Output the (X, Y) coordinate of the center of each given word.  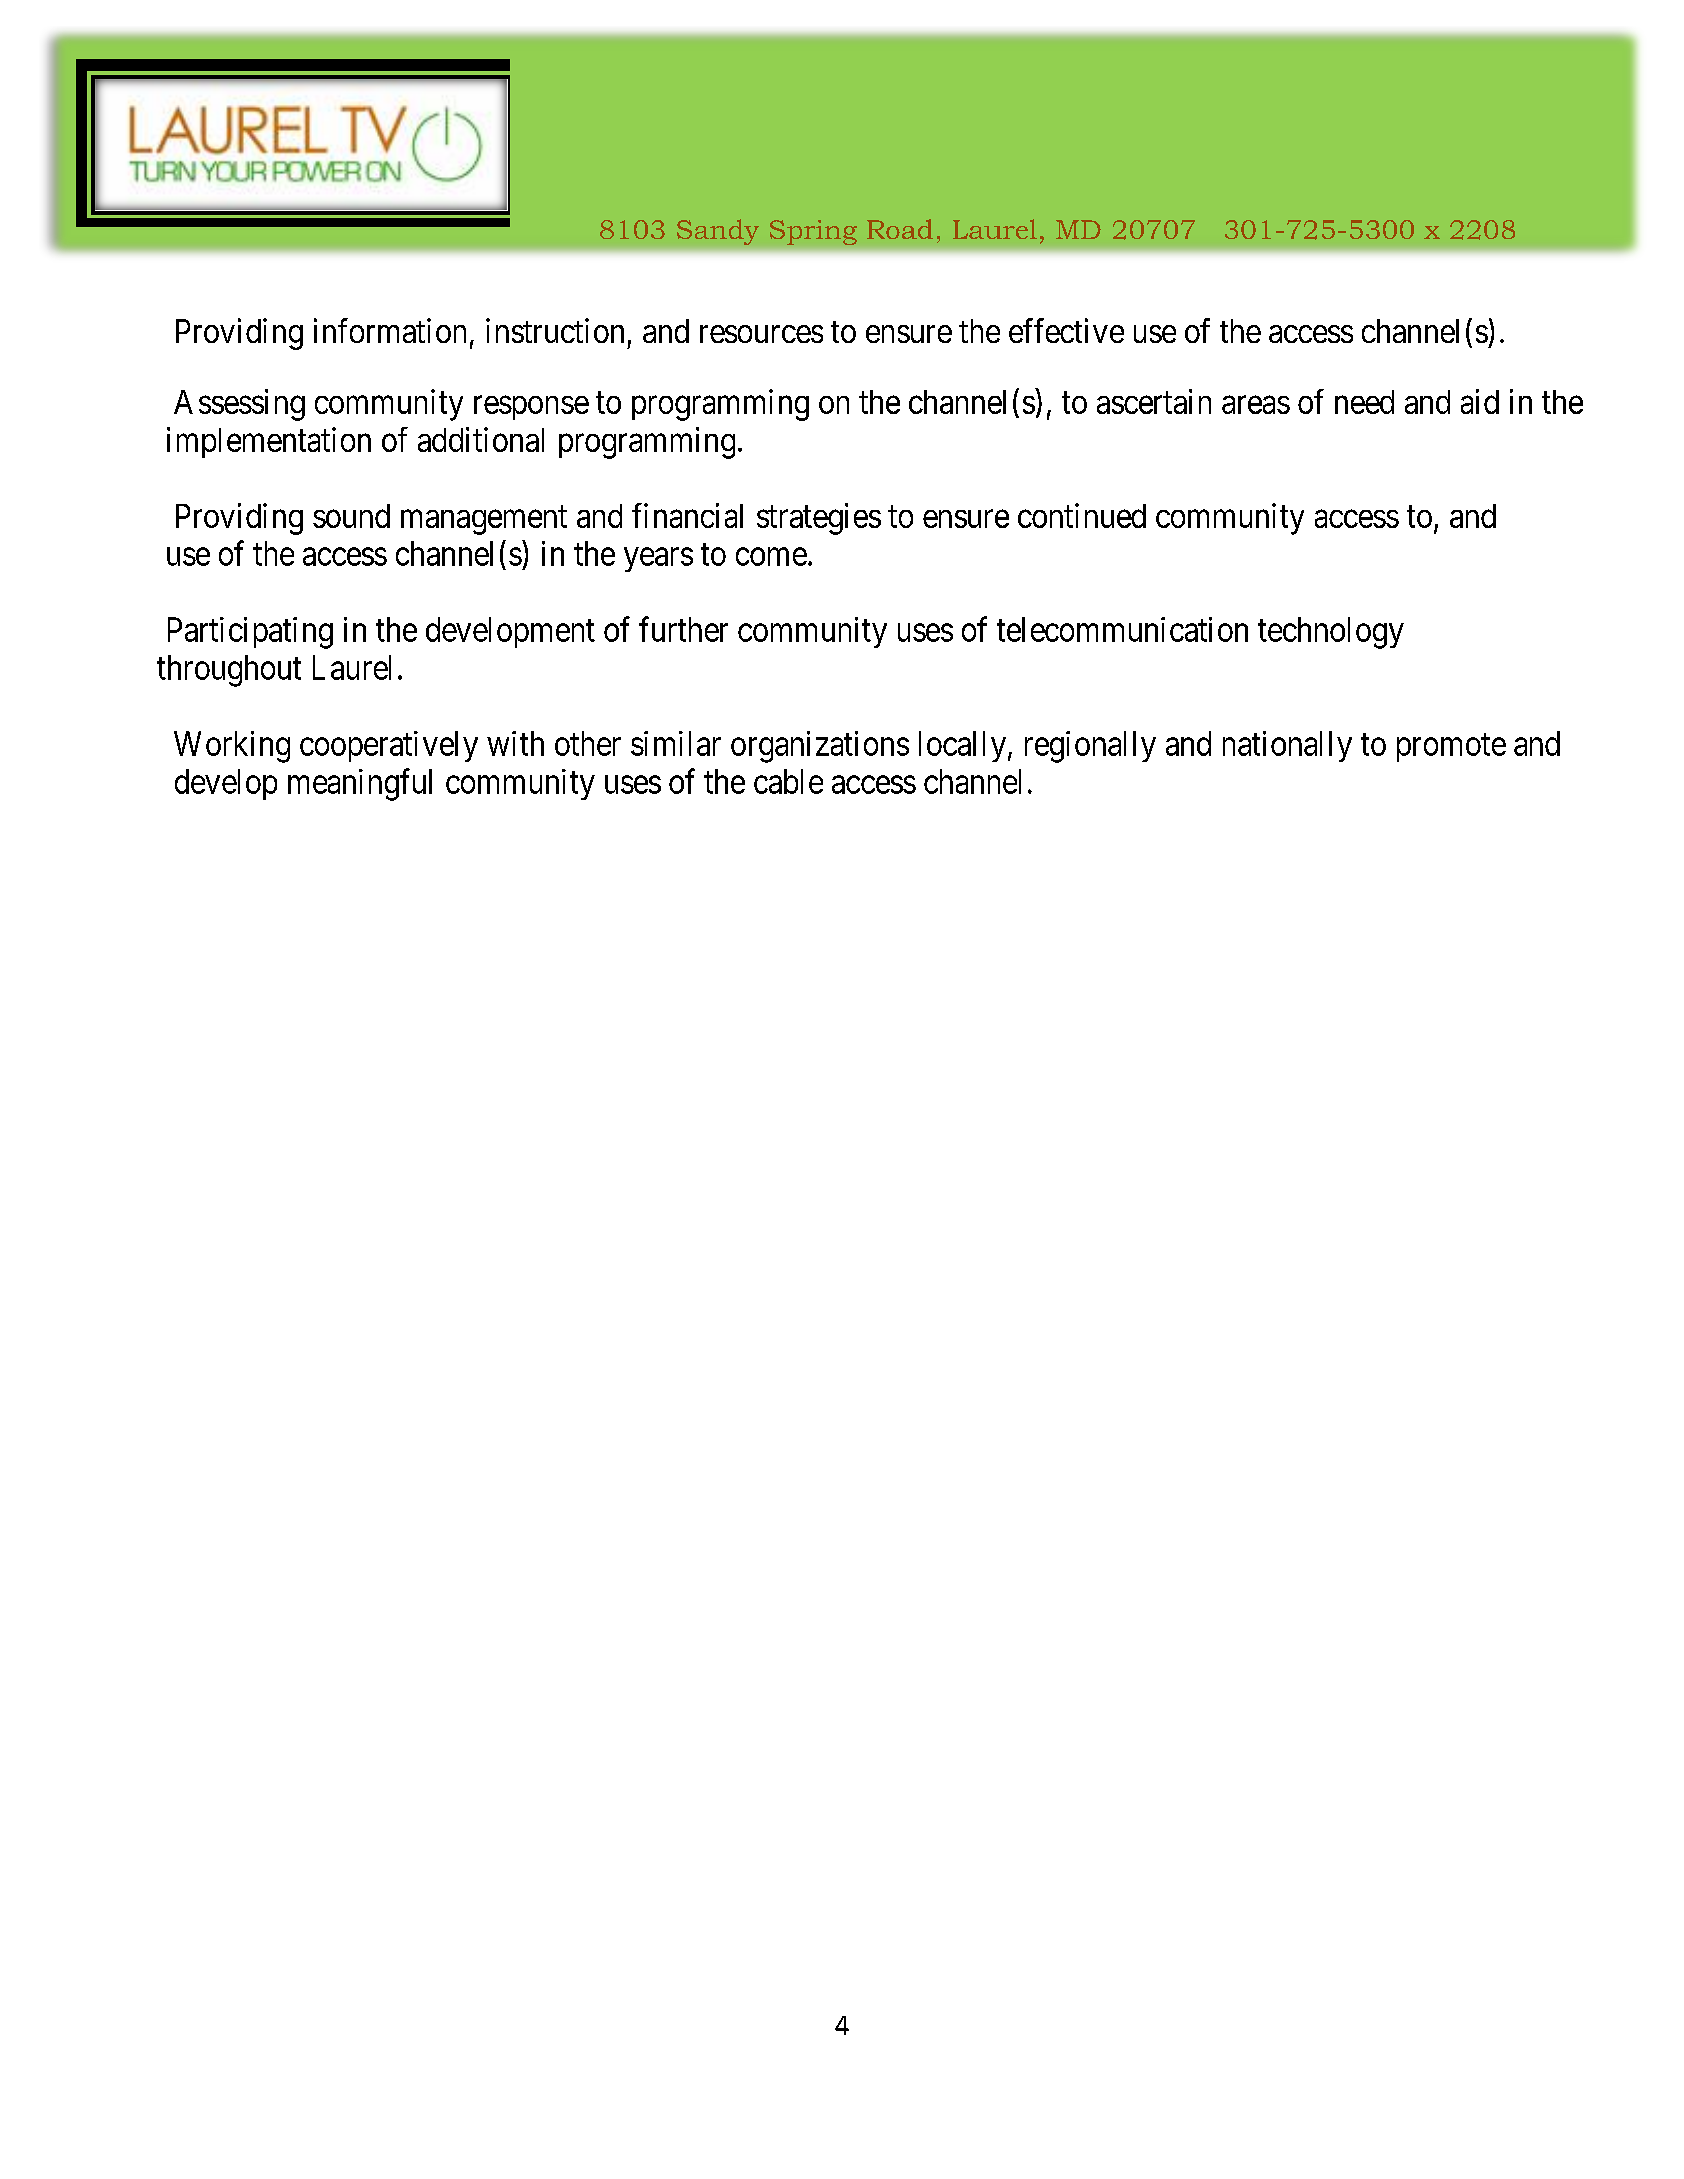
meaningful (360, 784)
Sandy (718, 232)
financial (687, 515)
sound (351, 516)
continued (1082, 515)
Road (900, 229)
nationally (1287, 746)
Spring (813, 232)
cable (788, 781)
